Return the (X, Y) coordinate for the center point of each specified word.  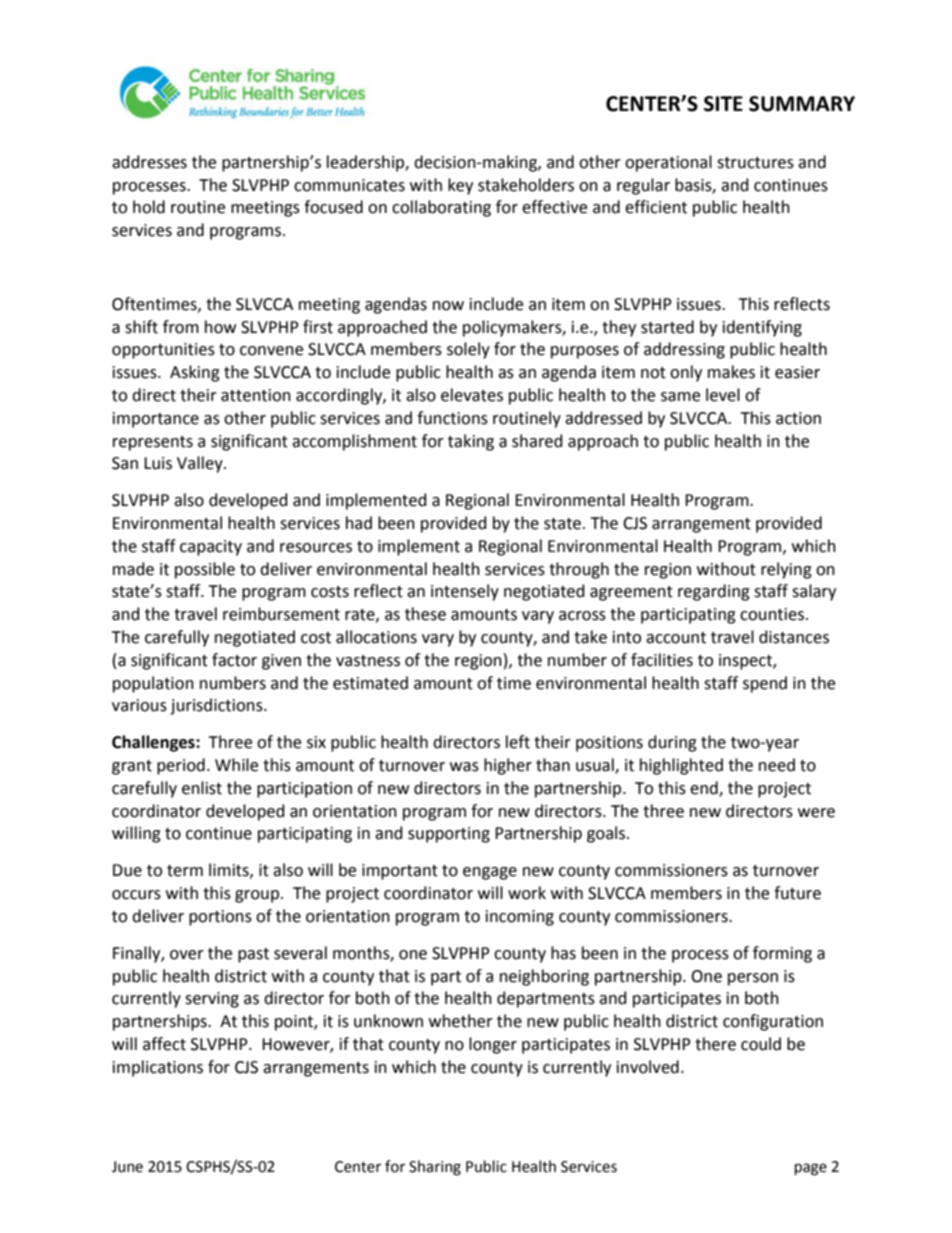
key (460, 186)
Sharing (435, 1168)
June (127, 1167)
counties (772, 614)
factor (234, 660)
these (425, 614)
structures (755, 163)
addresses (149, 162)
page (811, 1169)
